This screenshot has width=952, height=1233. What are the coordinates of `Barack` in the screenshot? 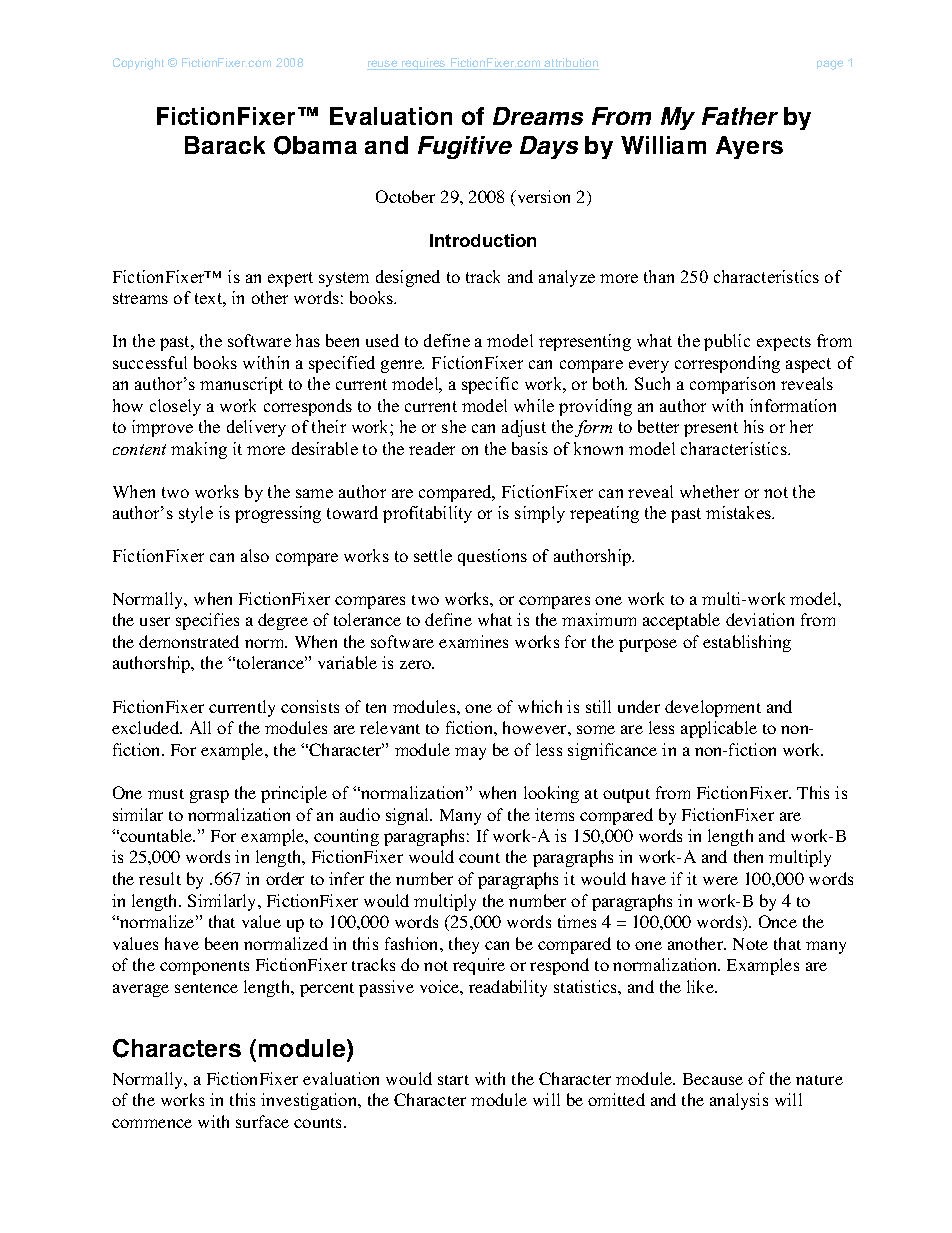 It's located at (225, 145).
